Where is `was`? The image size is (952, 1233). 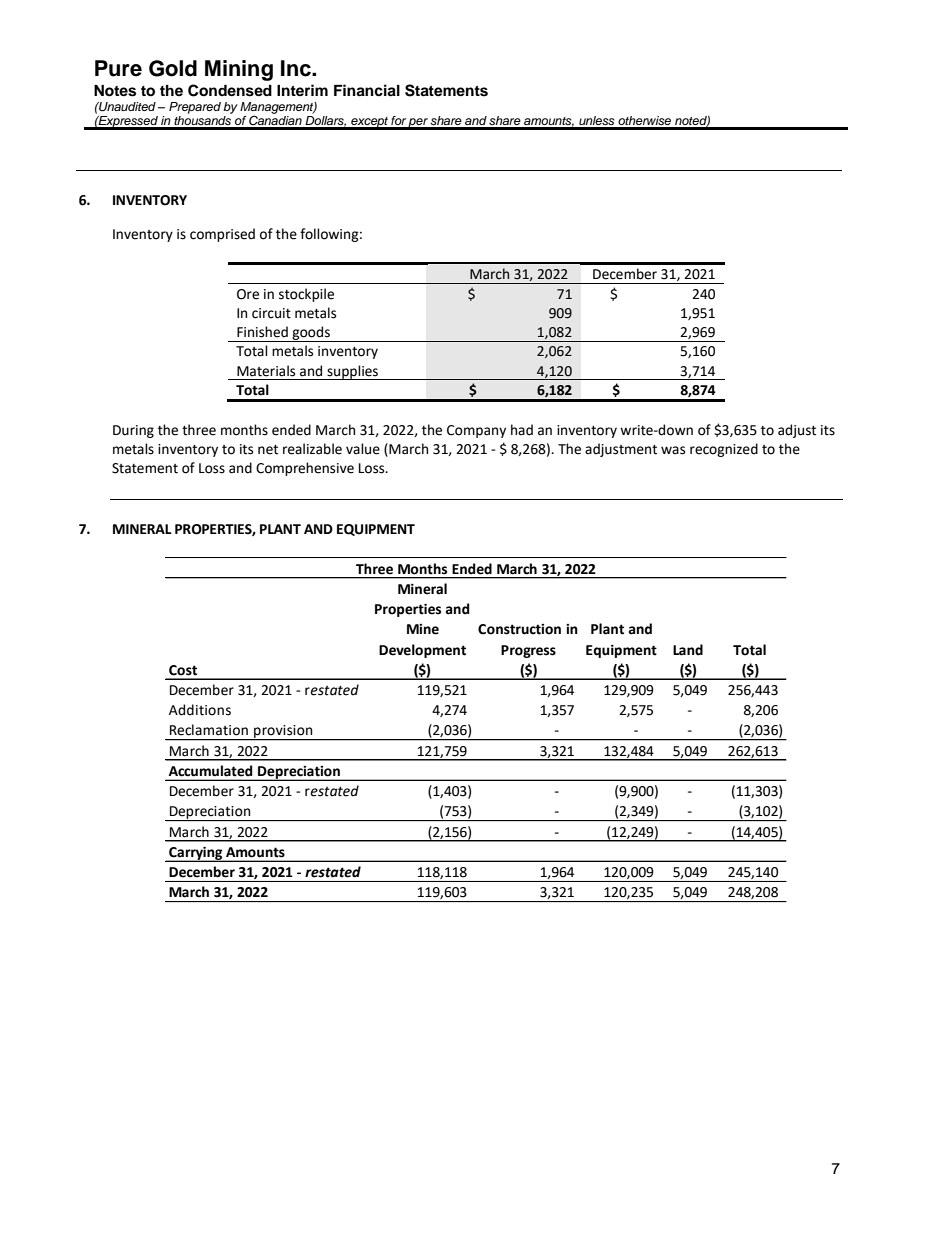 was is located at coordinates (673, 450).
